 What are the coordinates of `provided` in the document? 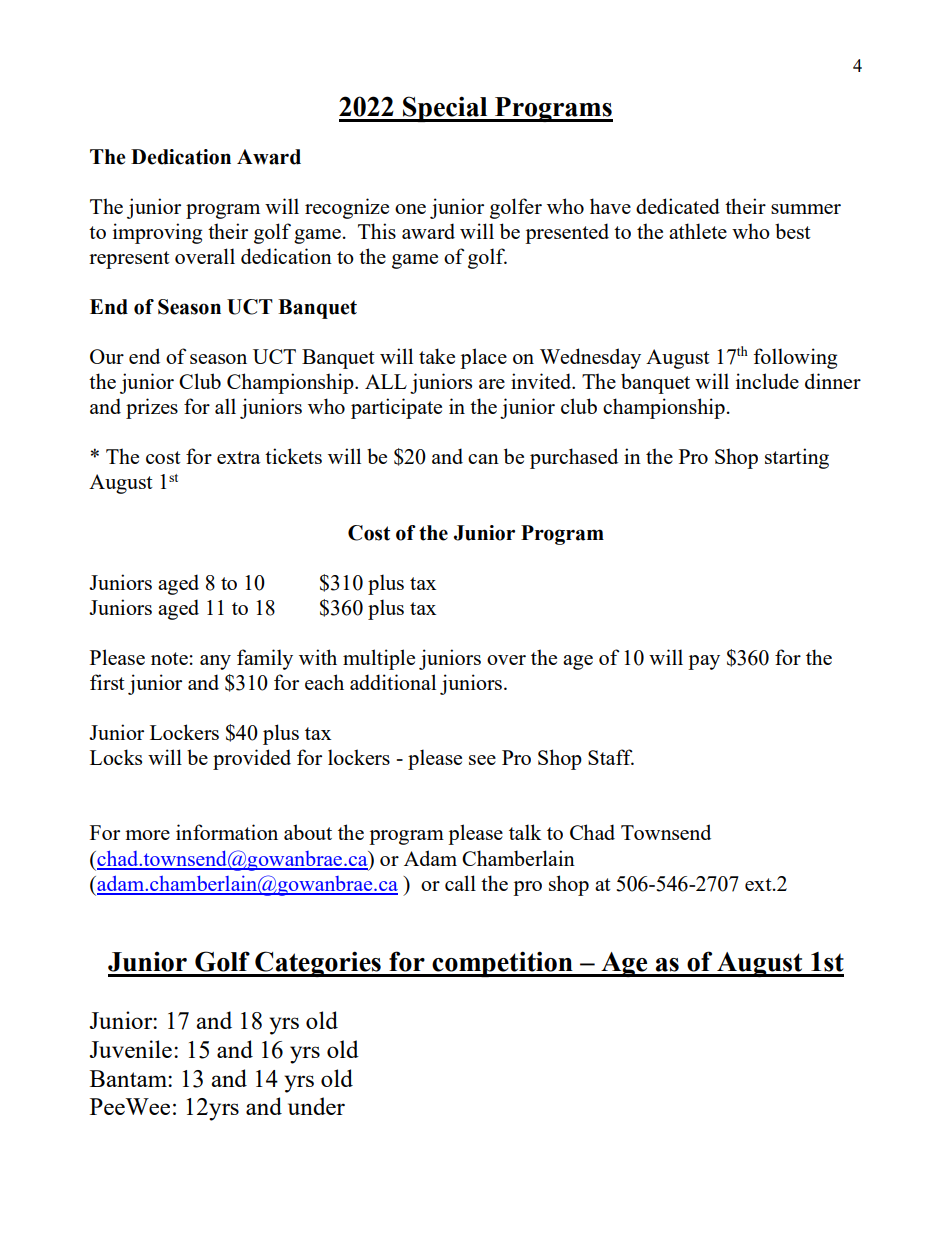 It's located at (252, 759).
